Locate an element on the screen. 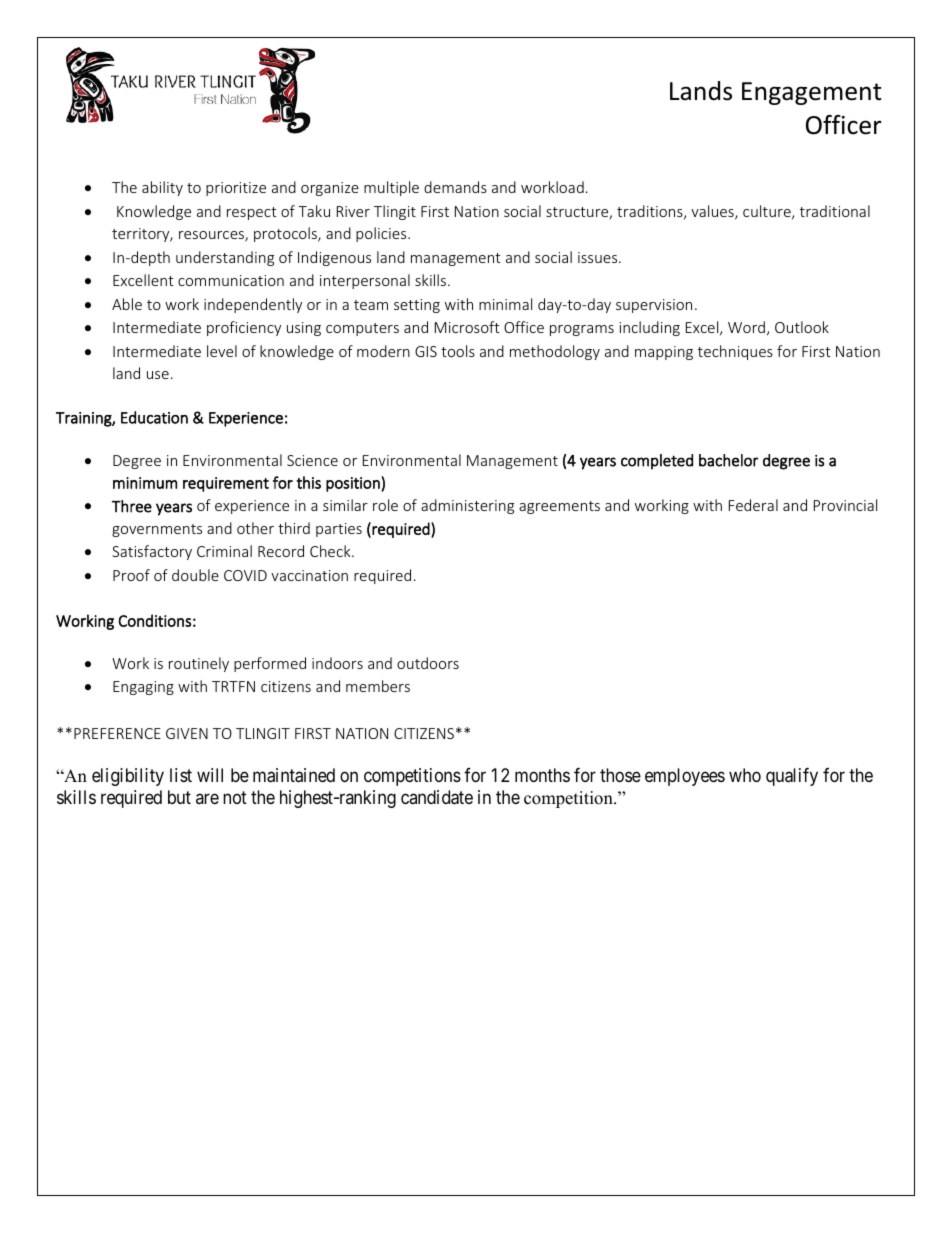 This screenshot has height=1233, width=952. Microsoft is located at coordinates (467, 327).
